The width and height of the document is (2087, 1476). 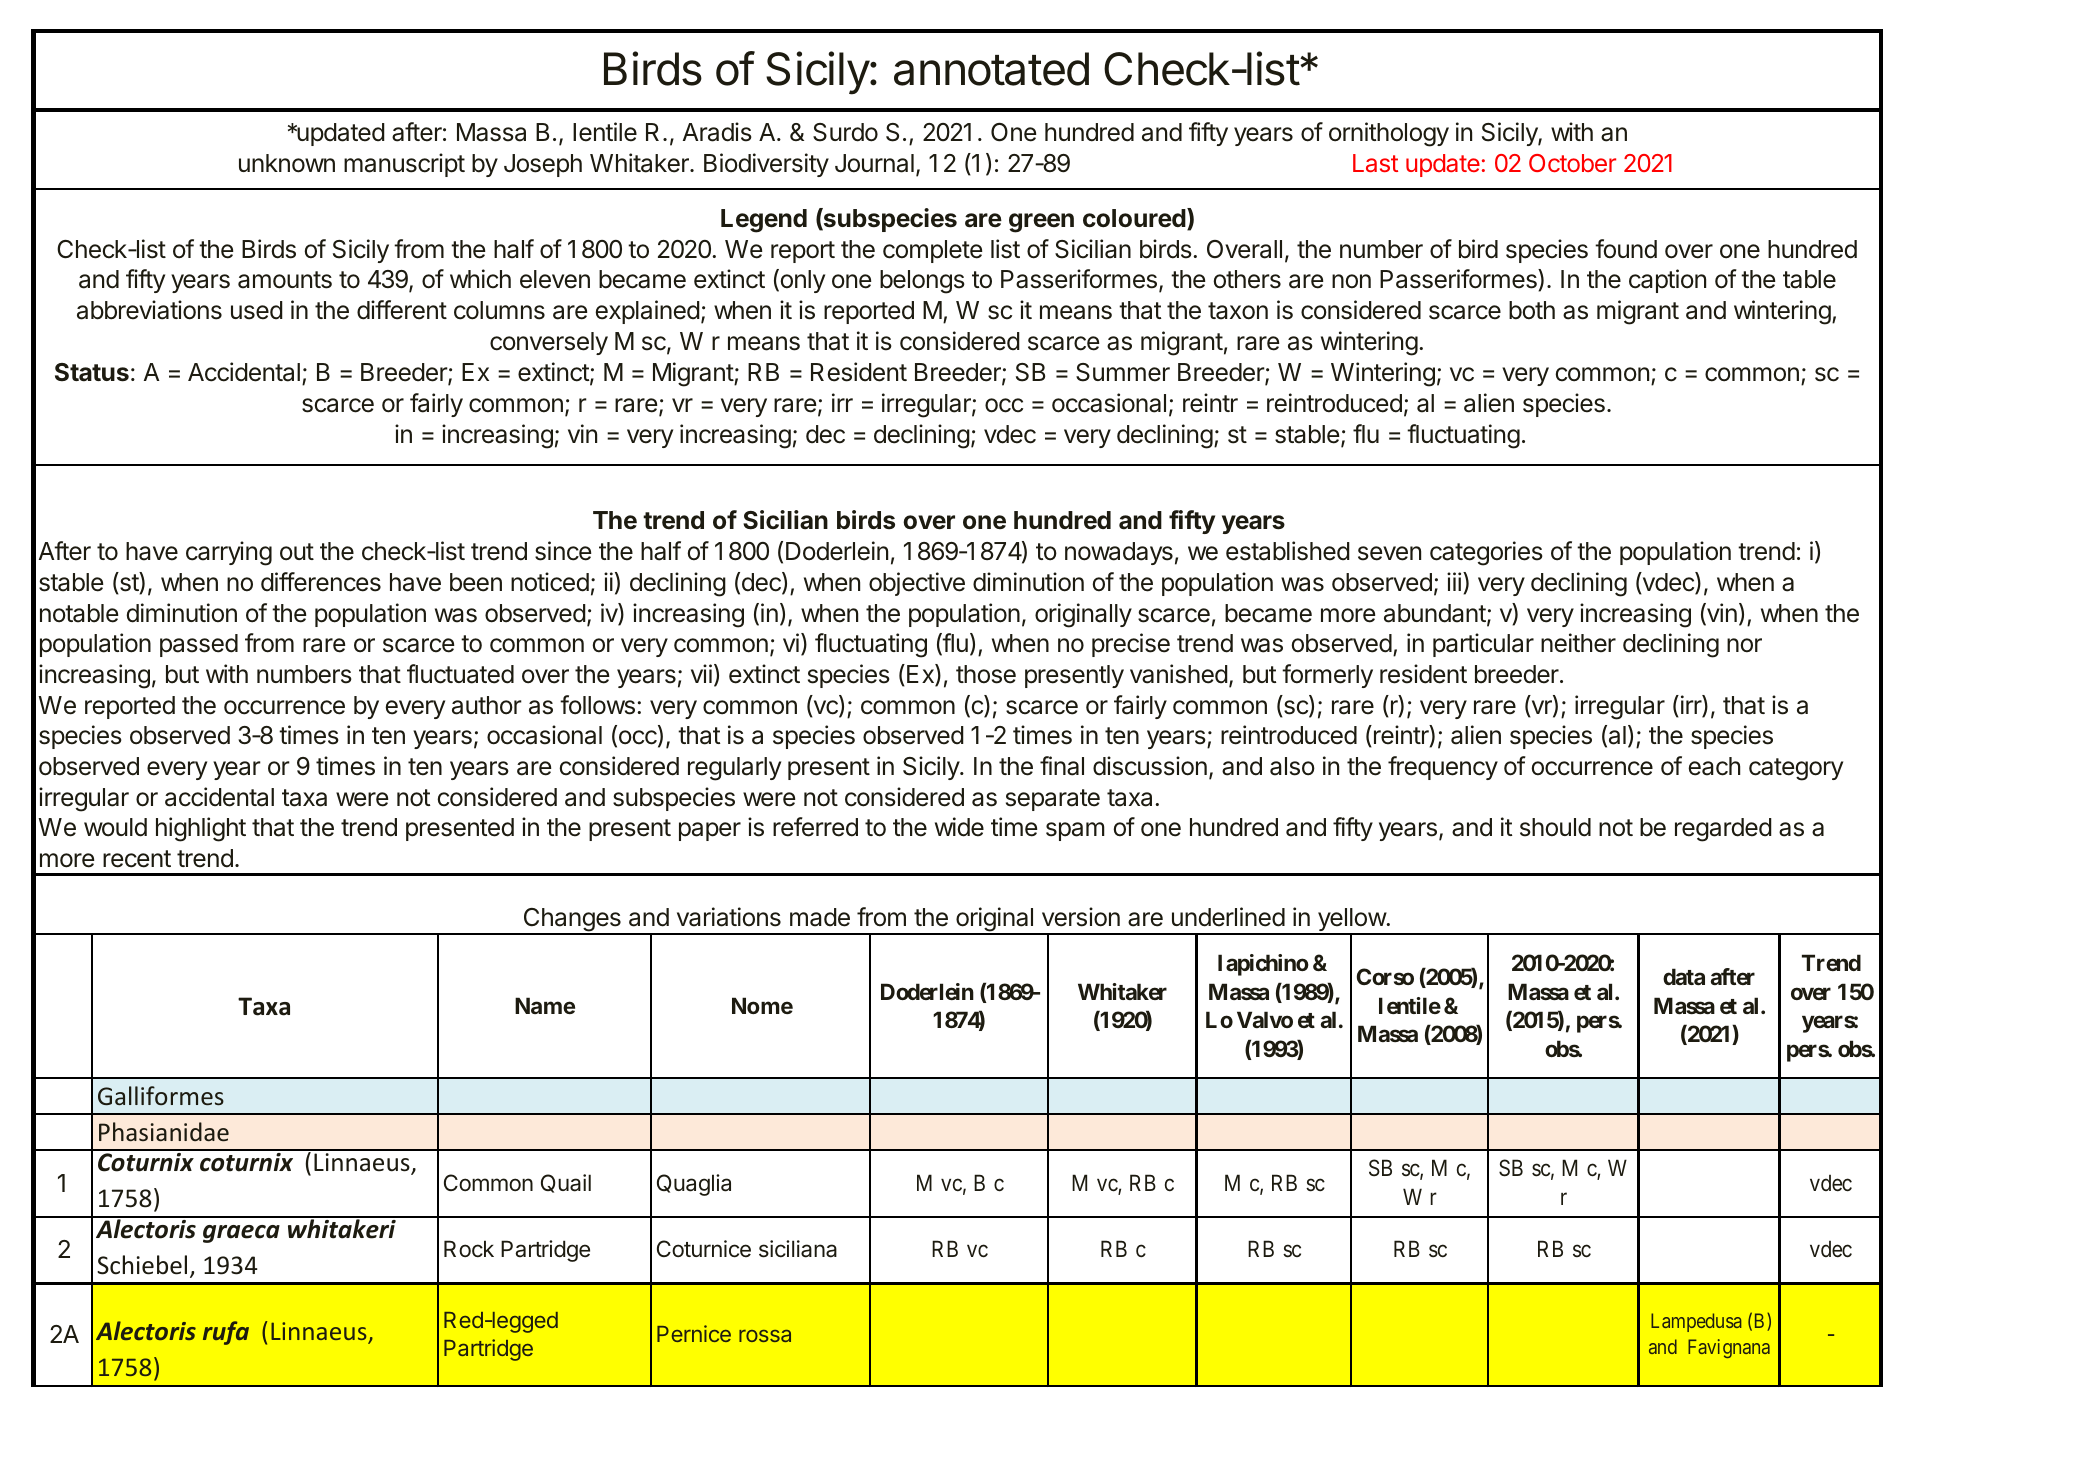 What do you see at coordinates (287, 163) in the document?
I see `unknown` at bounding box center [287, 163].
